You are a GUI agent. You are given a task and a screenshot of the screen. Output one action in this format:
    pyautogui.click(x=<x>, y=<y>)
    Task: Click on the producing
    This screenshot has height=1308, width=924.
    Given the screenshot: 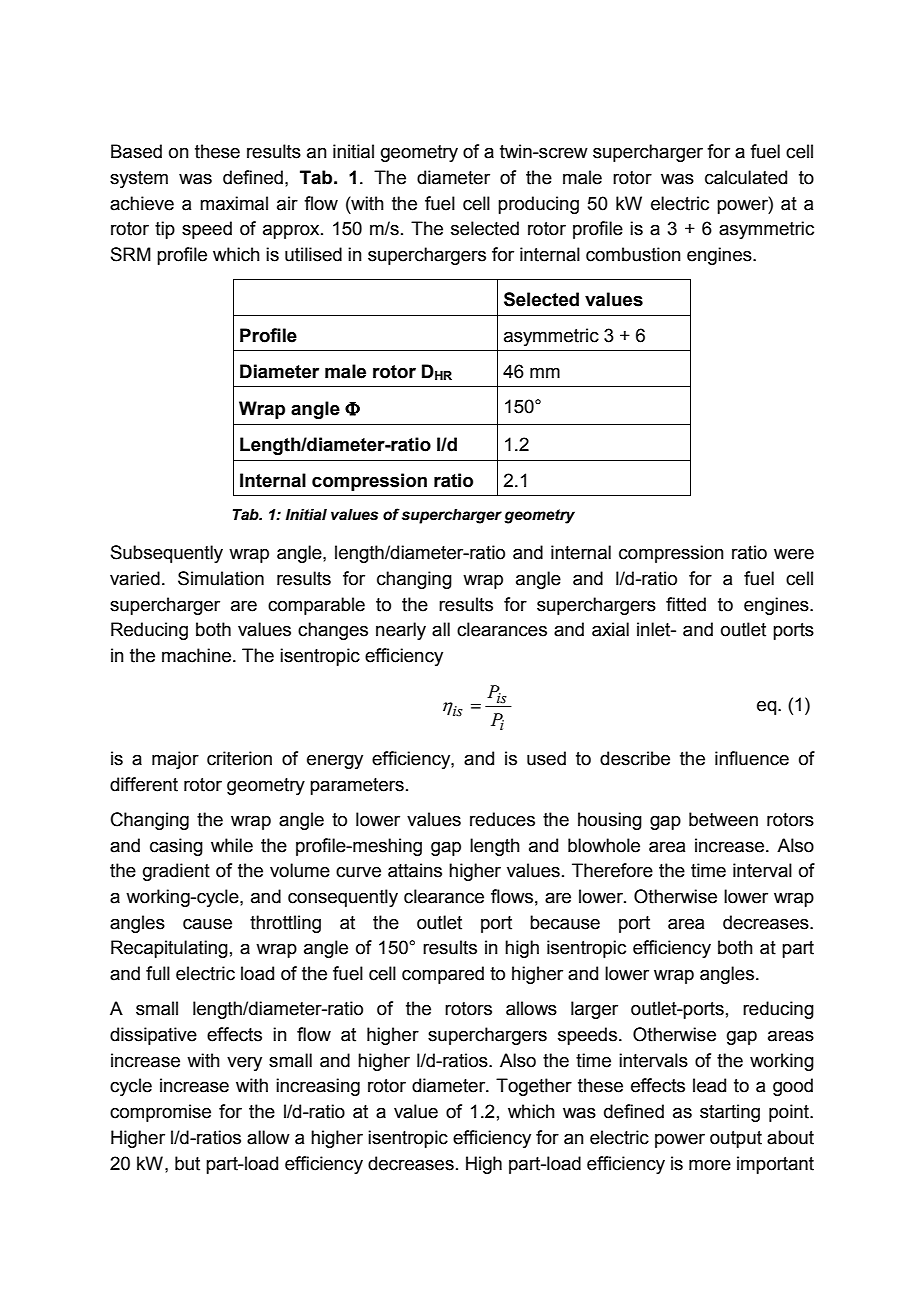 What is the action you would take?
    pyautogui.click(x=538, y=205)
